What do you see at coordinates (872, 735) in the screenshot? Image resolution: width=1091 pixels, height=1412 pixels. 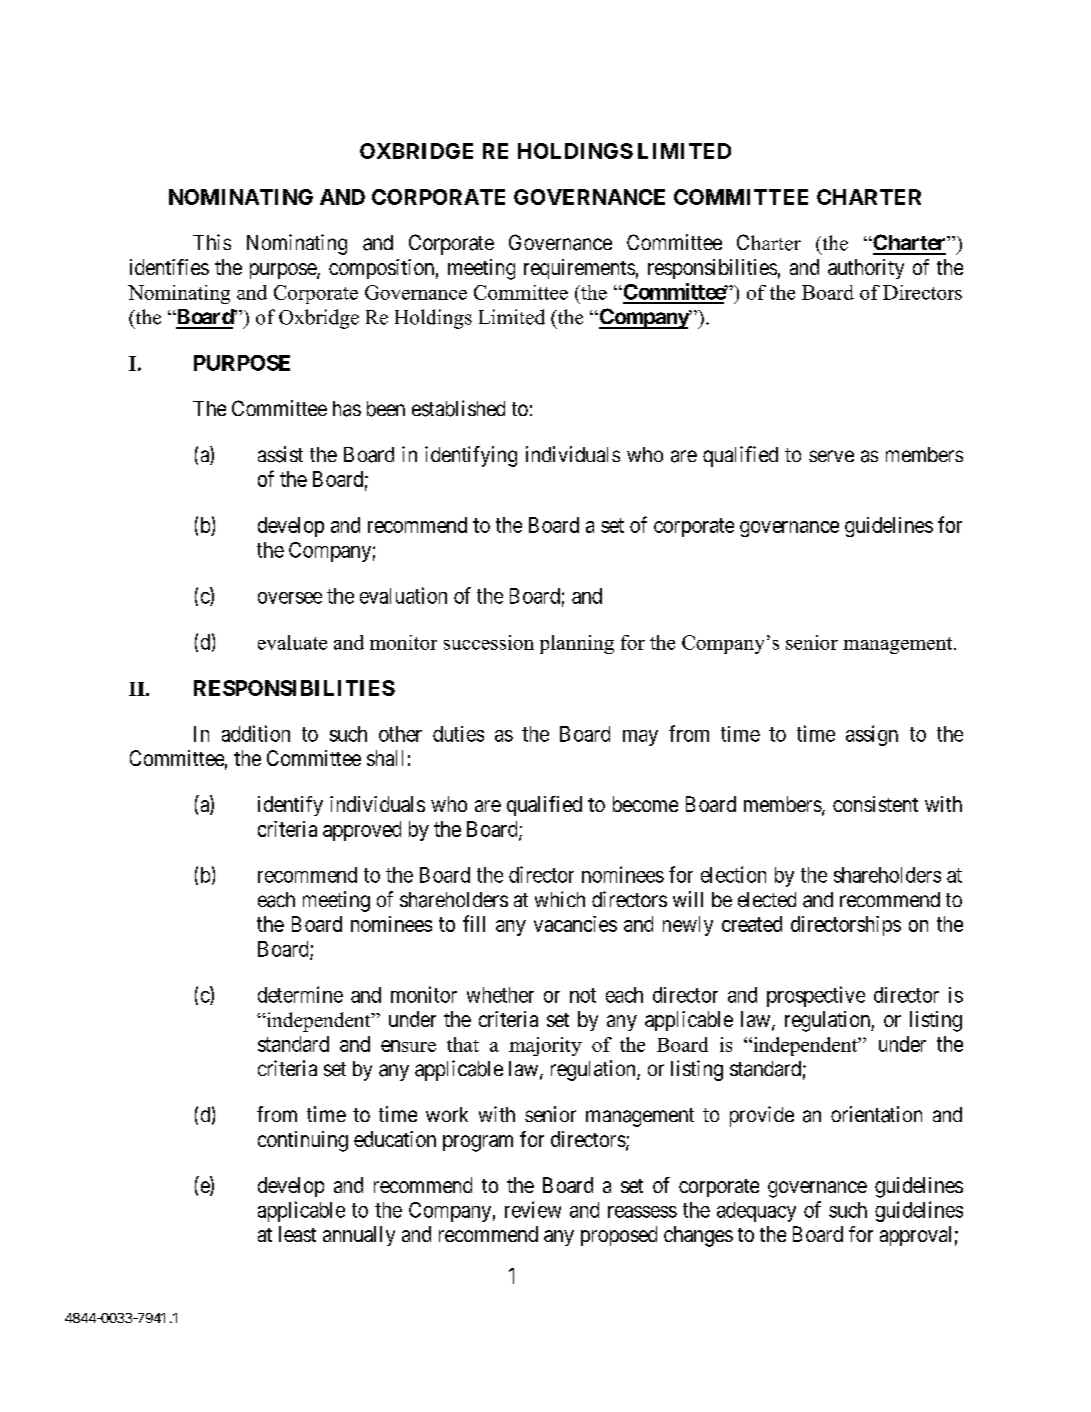 I see `assign` at bounding box center [872, 735].
